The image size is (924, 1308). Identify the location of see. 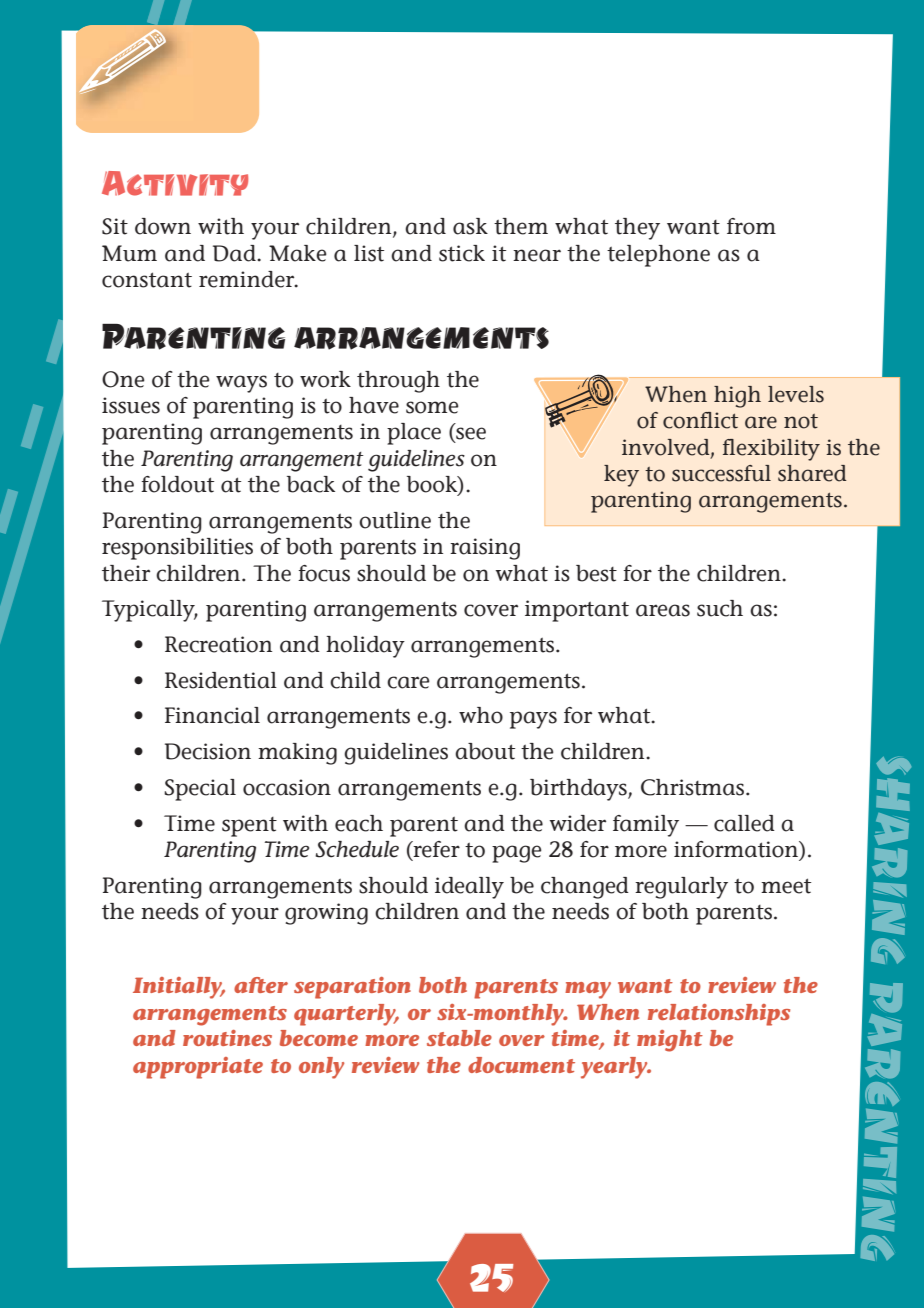
(470, 434).
